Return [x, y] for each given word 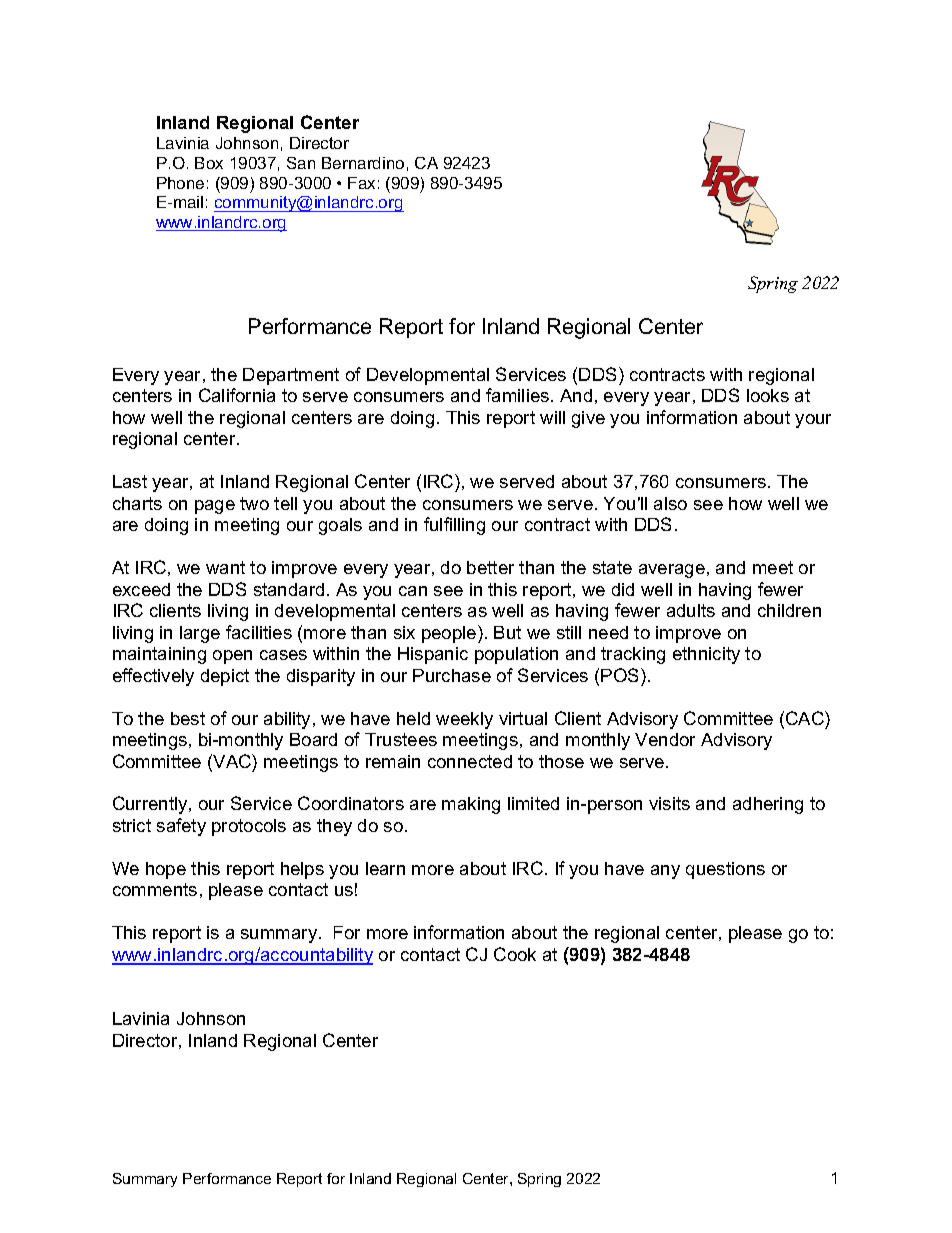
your [813, 421]
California [237, 395]
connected [470, 761]
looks [768, 395]
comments [155, 889]
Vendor [665, 739]
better [490, 567]
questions [725, 870]
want [225, 567]
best [188, 718]
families [519, 395]
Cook [515, 954]
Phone [180, 183]
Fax [361, 183]
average [672, 571]
